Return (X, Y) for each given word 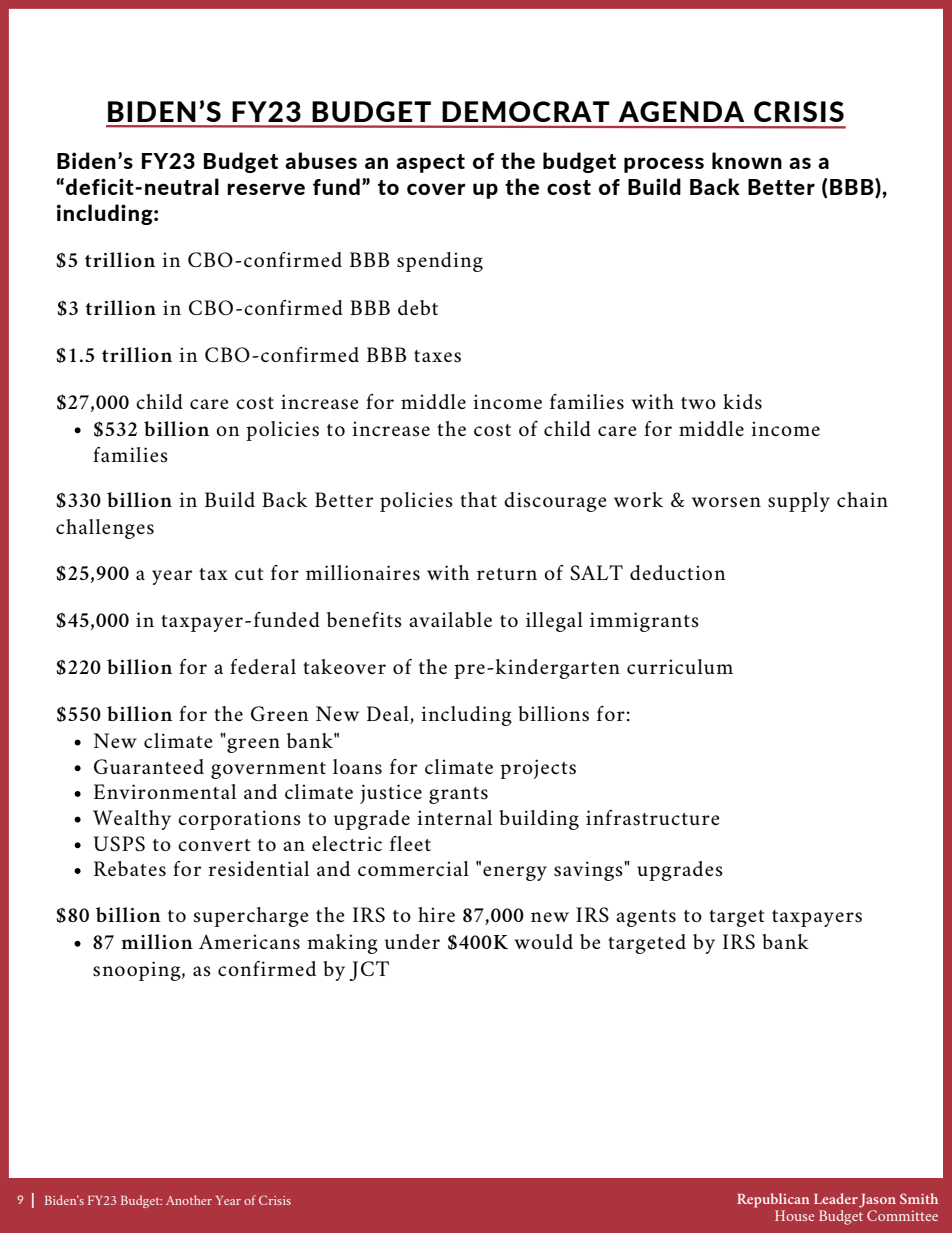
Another (189, 1200)
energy (515, 873)
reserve (266, 189)
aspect (430, 163)
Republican (773, 1200)
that (478, 499)
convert (214, 845)
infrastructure (652, 818)
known (747, 160)
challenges (105, 529)
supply (799, 502)
